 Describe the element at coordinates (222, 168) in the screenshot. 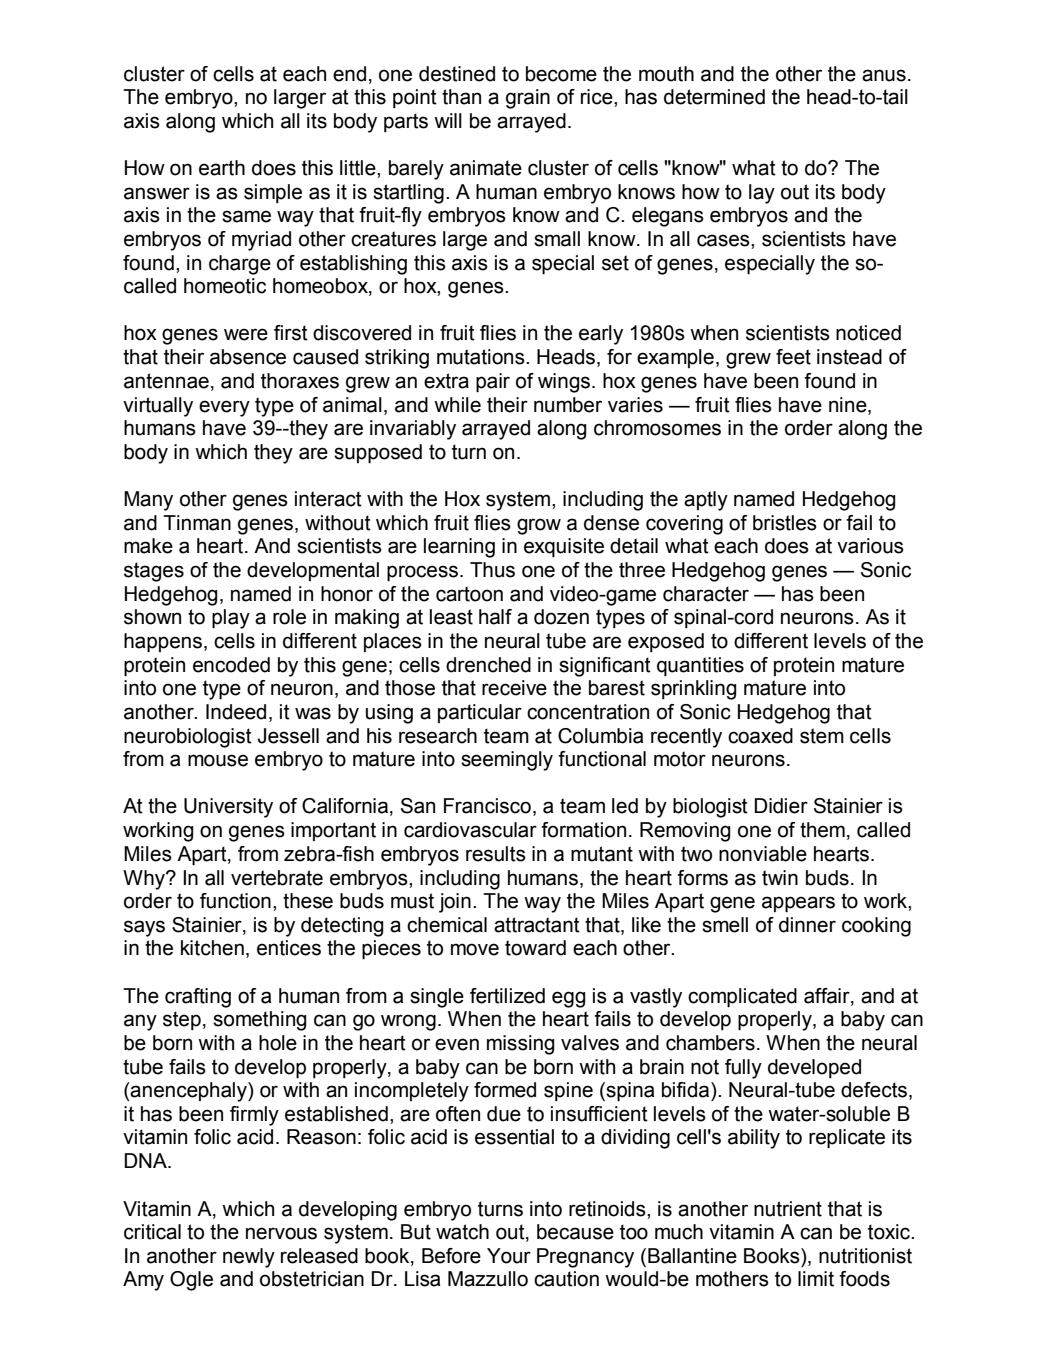

I see `earth` at that location.
